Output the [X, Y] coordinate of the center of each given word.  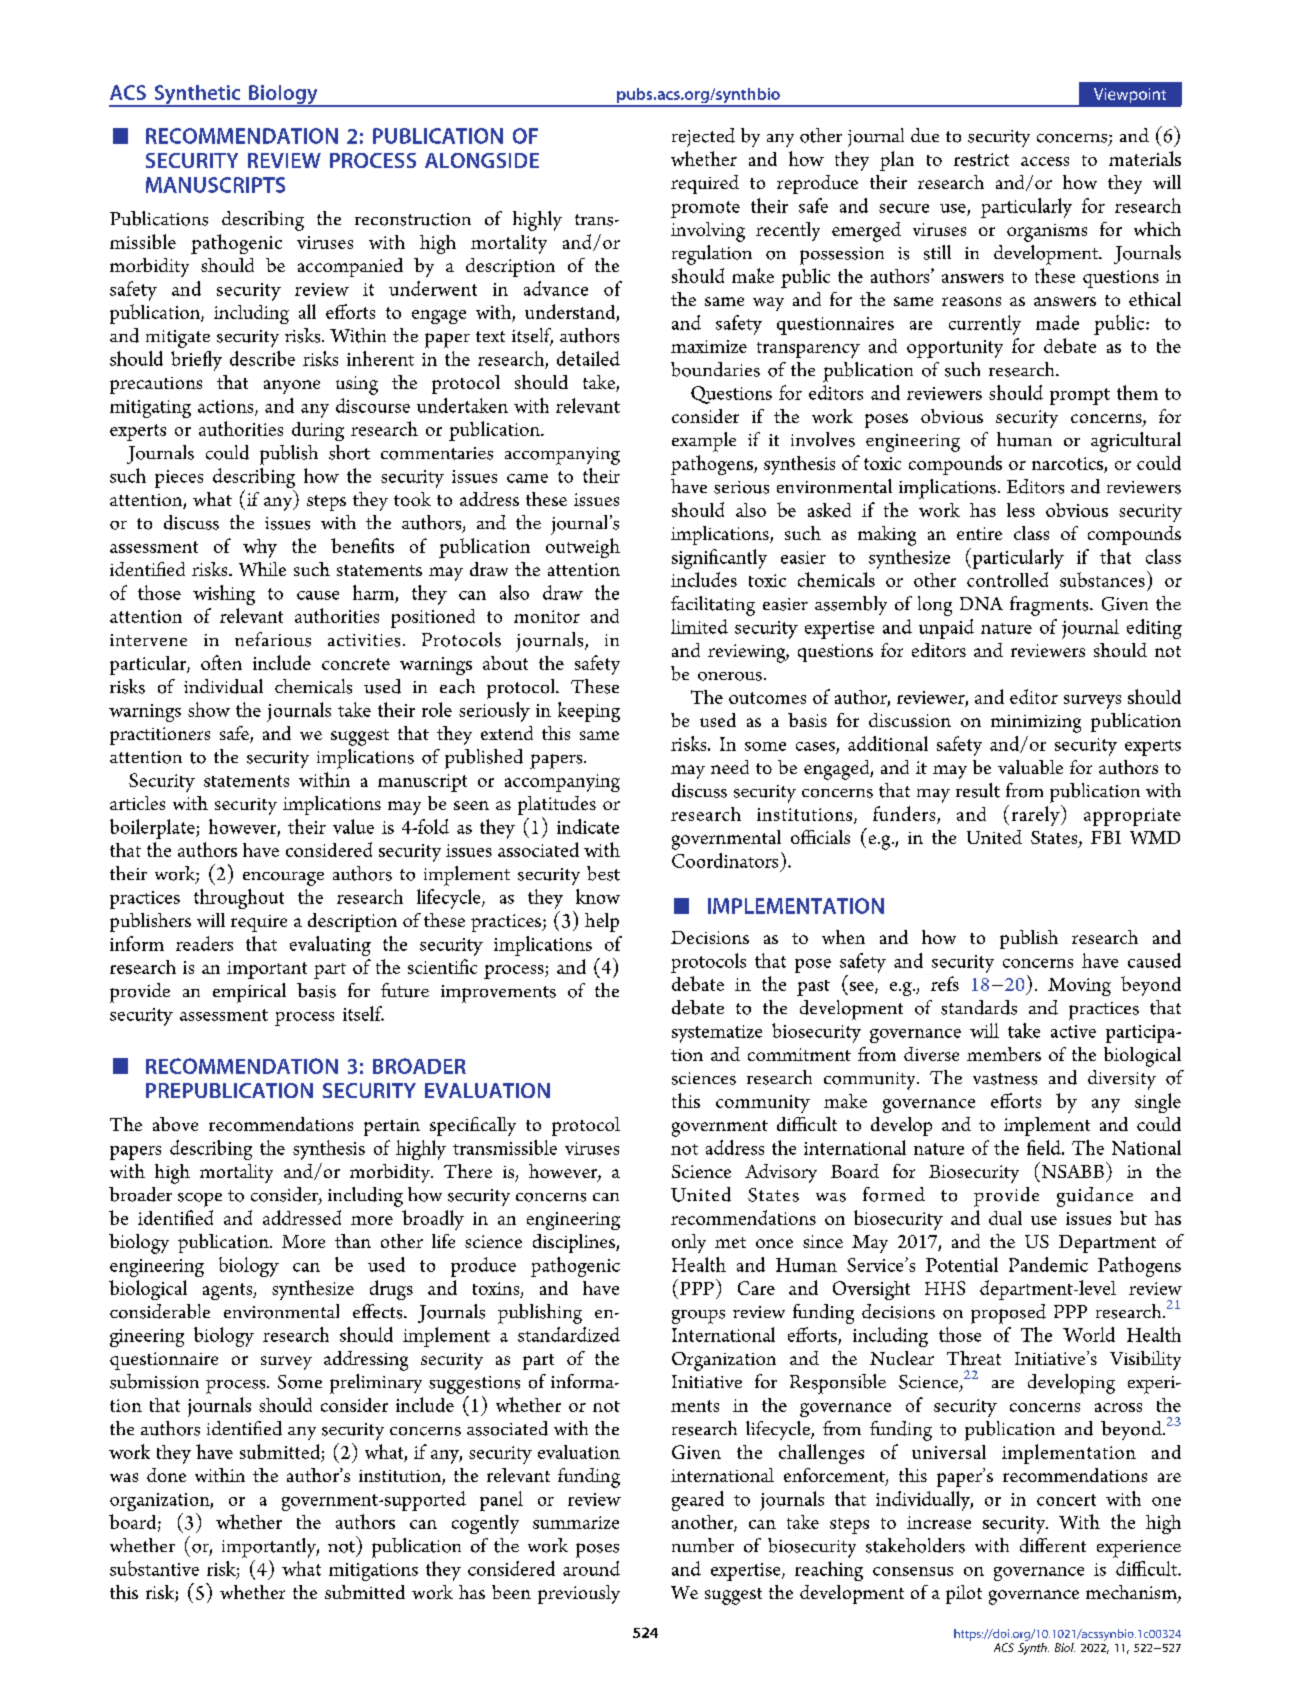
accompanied [350, 267]
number [703, 1545]
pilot [964, 1594]
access [1045, 161]
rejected [703, 137]
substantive [154, 1568]
